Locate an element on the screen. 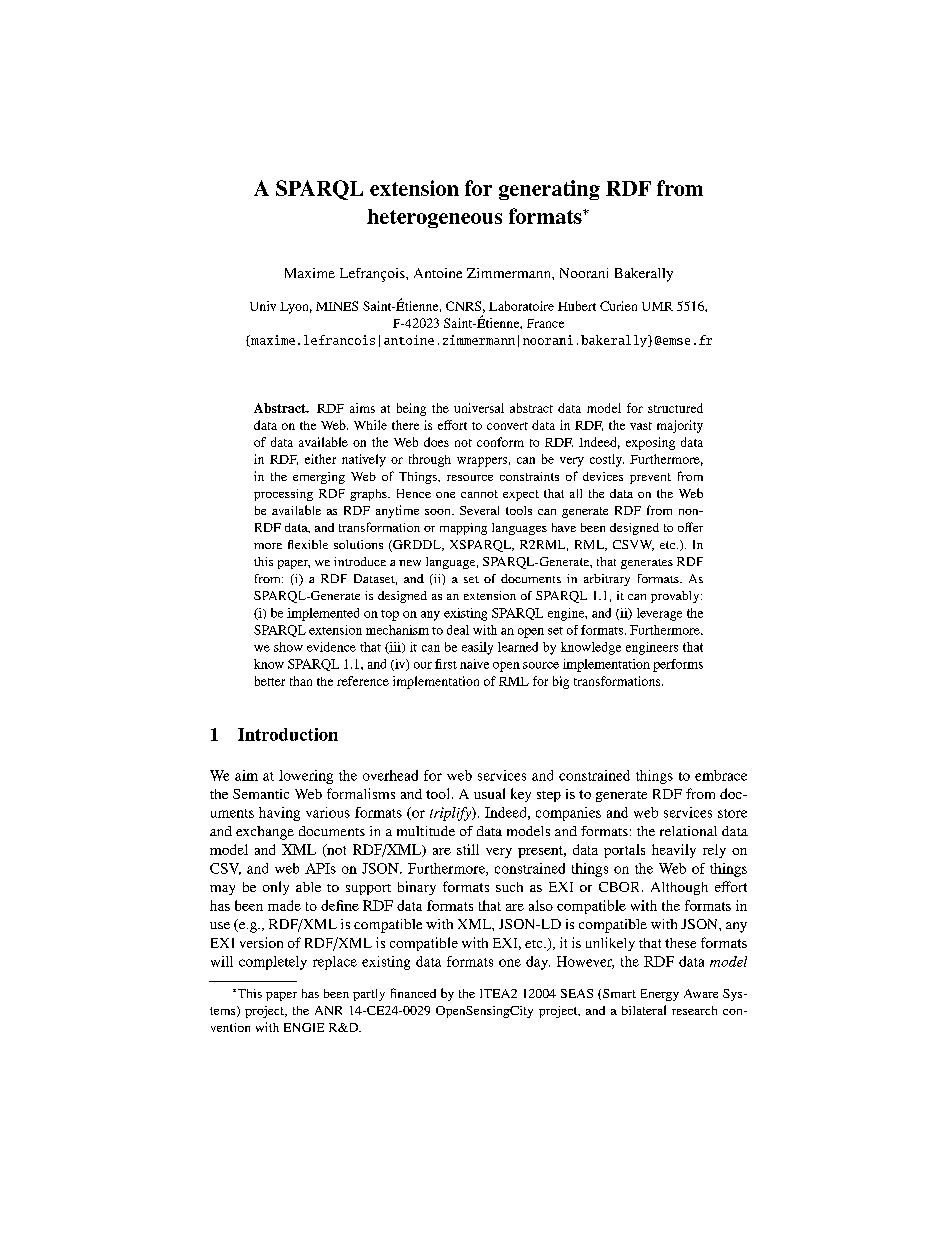 The height and width of the screenshot is (1233, 952). prevent is located at coordinates (650, 478).
